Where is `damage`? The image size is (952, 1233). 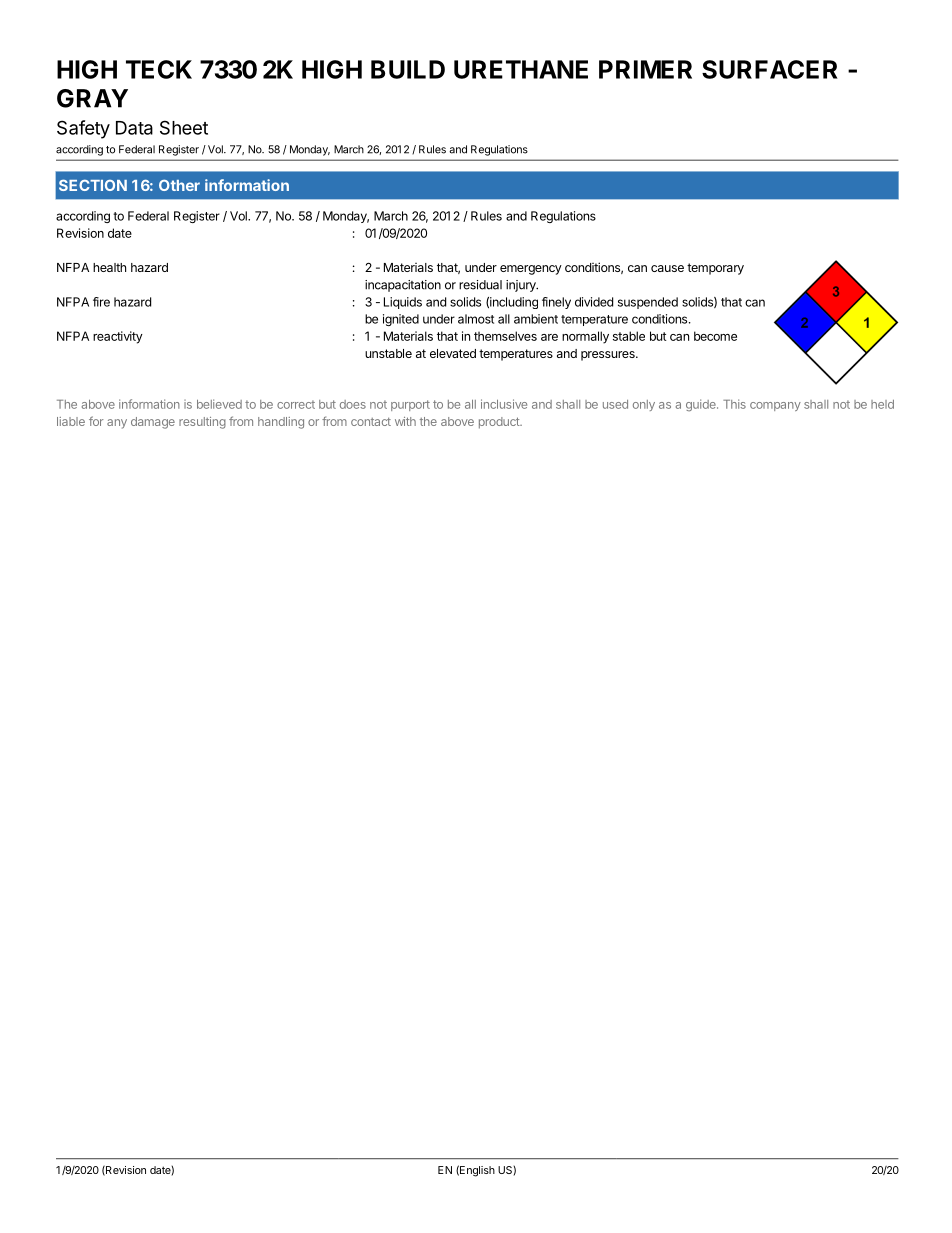
damage is located at coordinates (153, 423).
